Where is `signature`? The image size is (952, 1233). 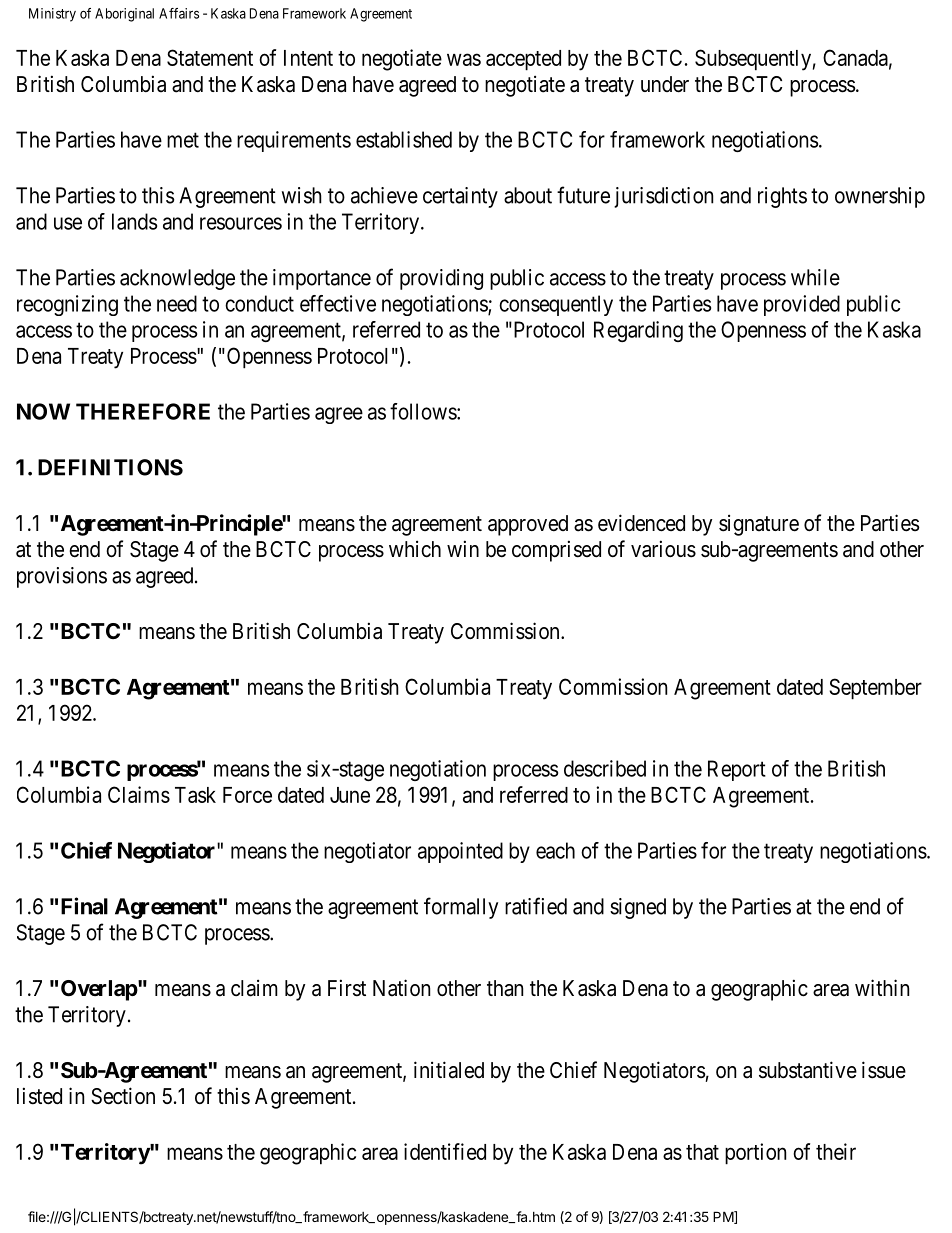
signature is located at coordinates (759, 525).
